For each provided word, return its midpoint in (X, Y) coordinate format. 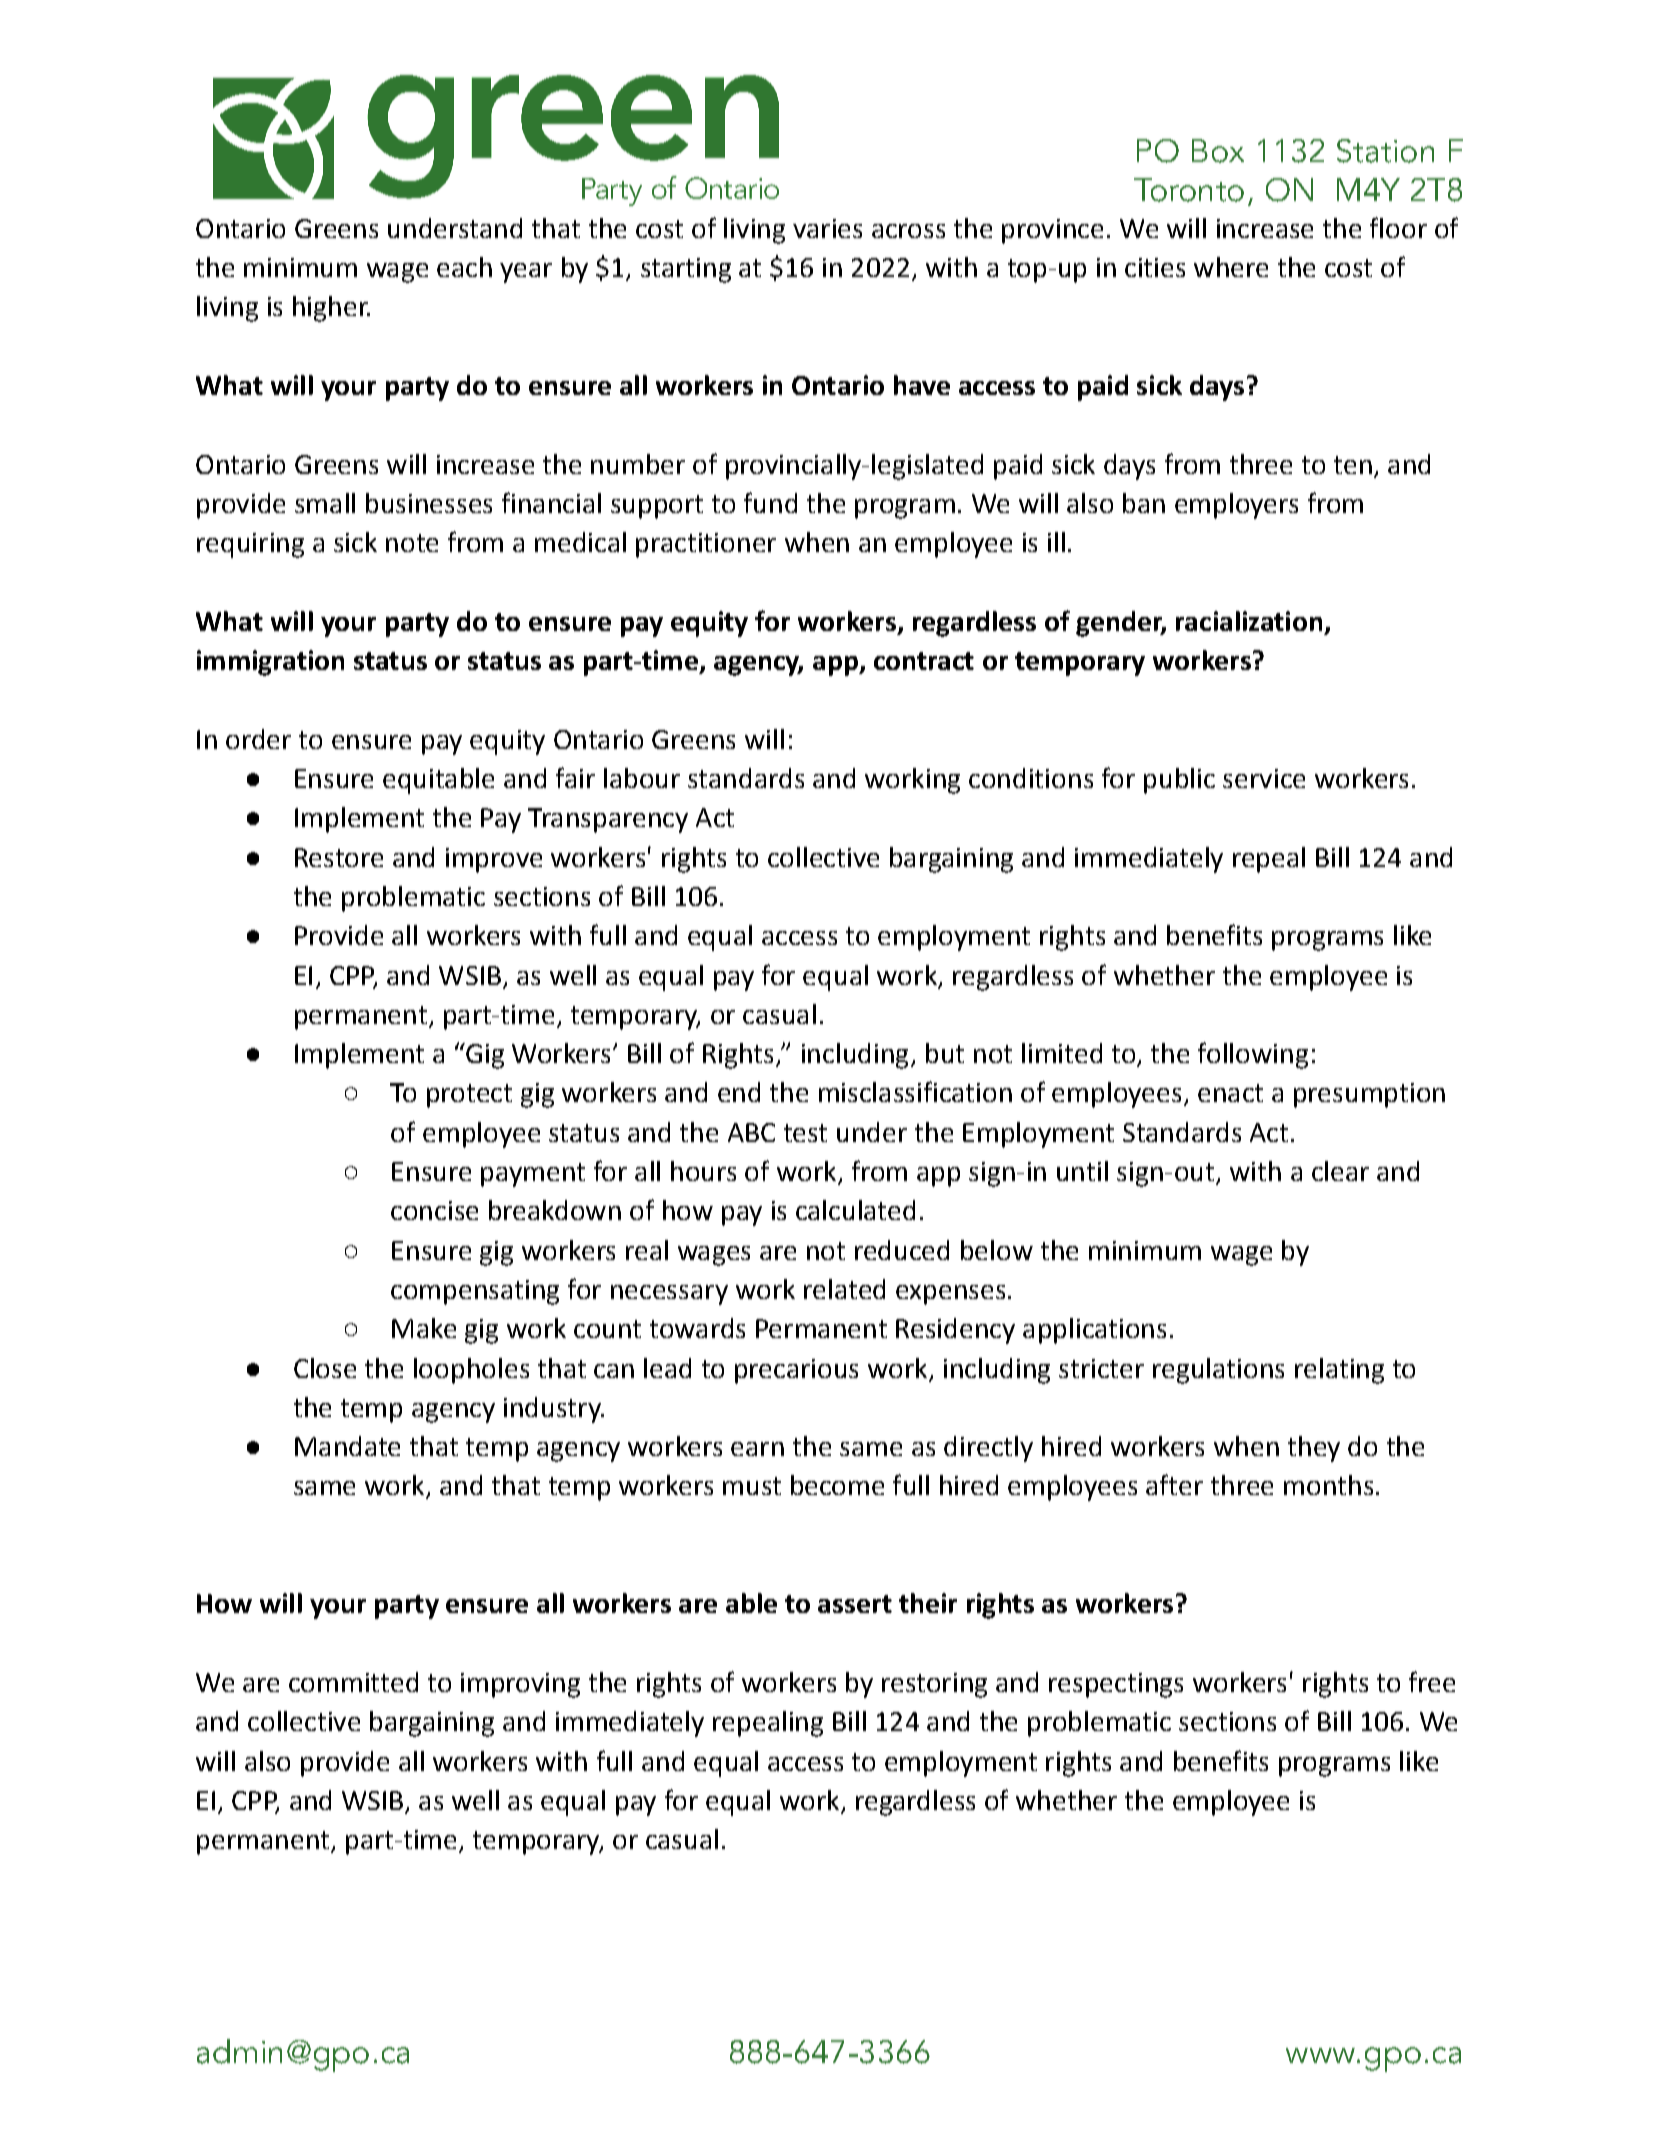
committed (353, 1682)
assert (855, 1604)
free (1432, 1681)
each (464, 267)
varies (827, 228)
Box (1218, 151)
